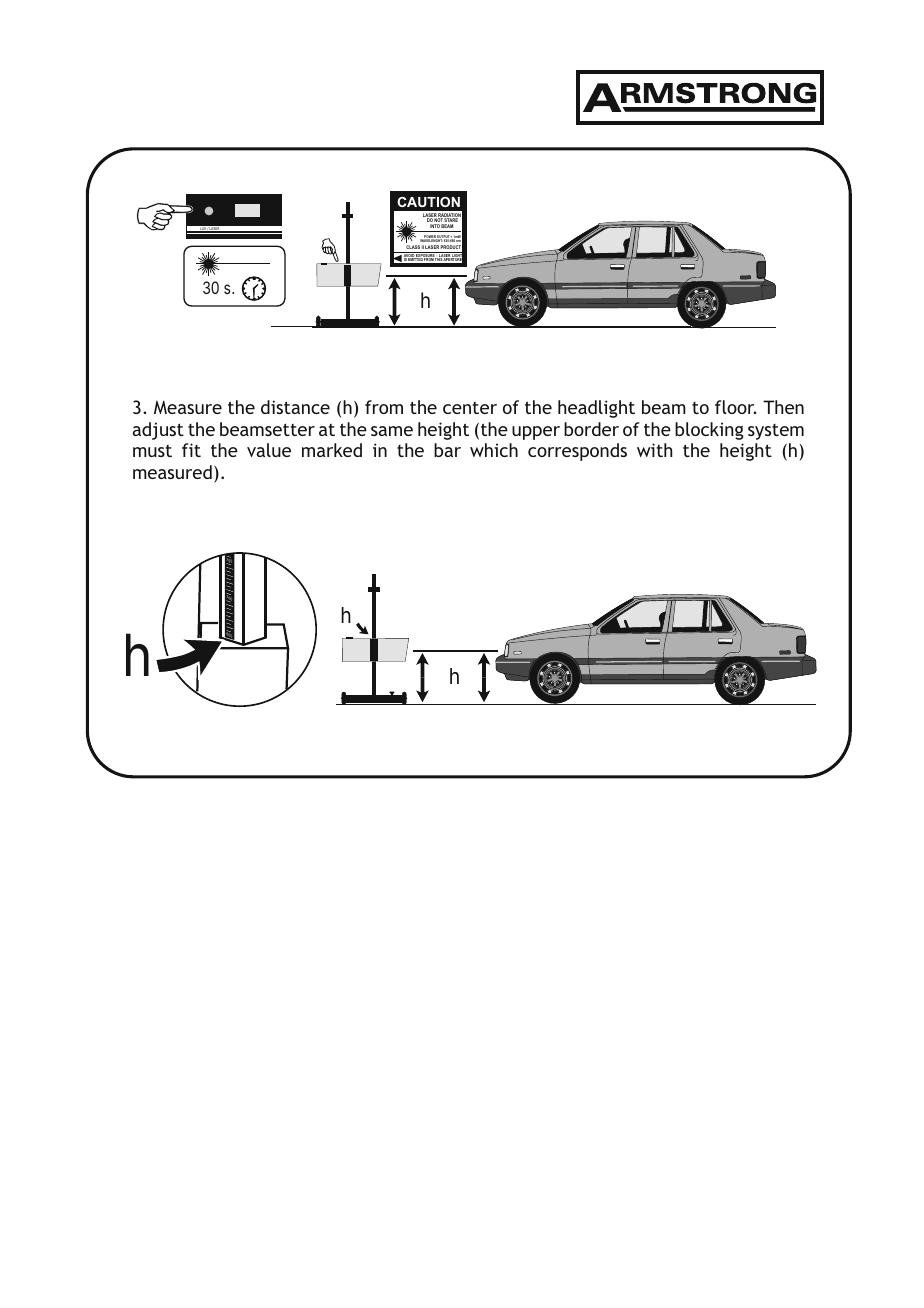  Describe the element at coordinates (776, 432) in the screenshot. I see `system` at that location.
